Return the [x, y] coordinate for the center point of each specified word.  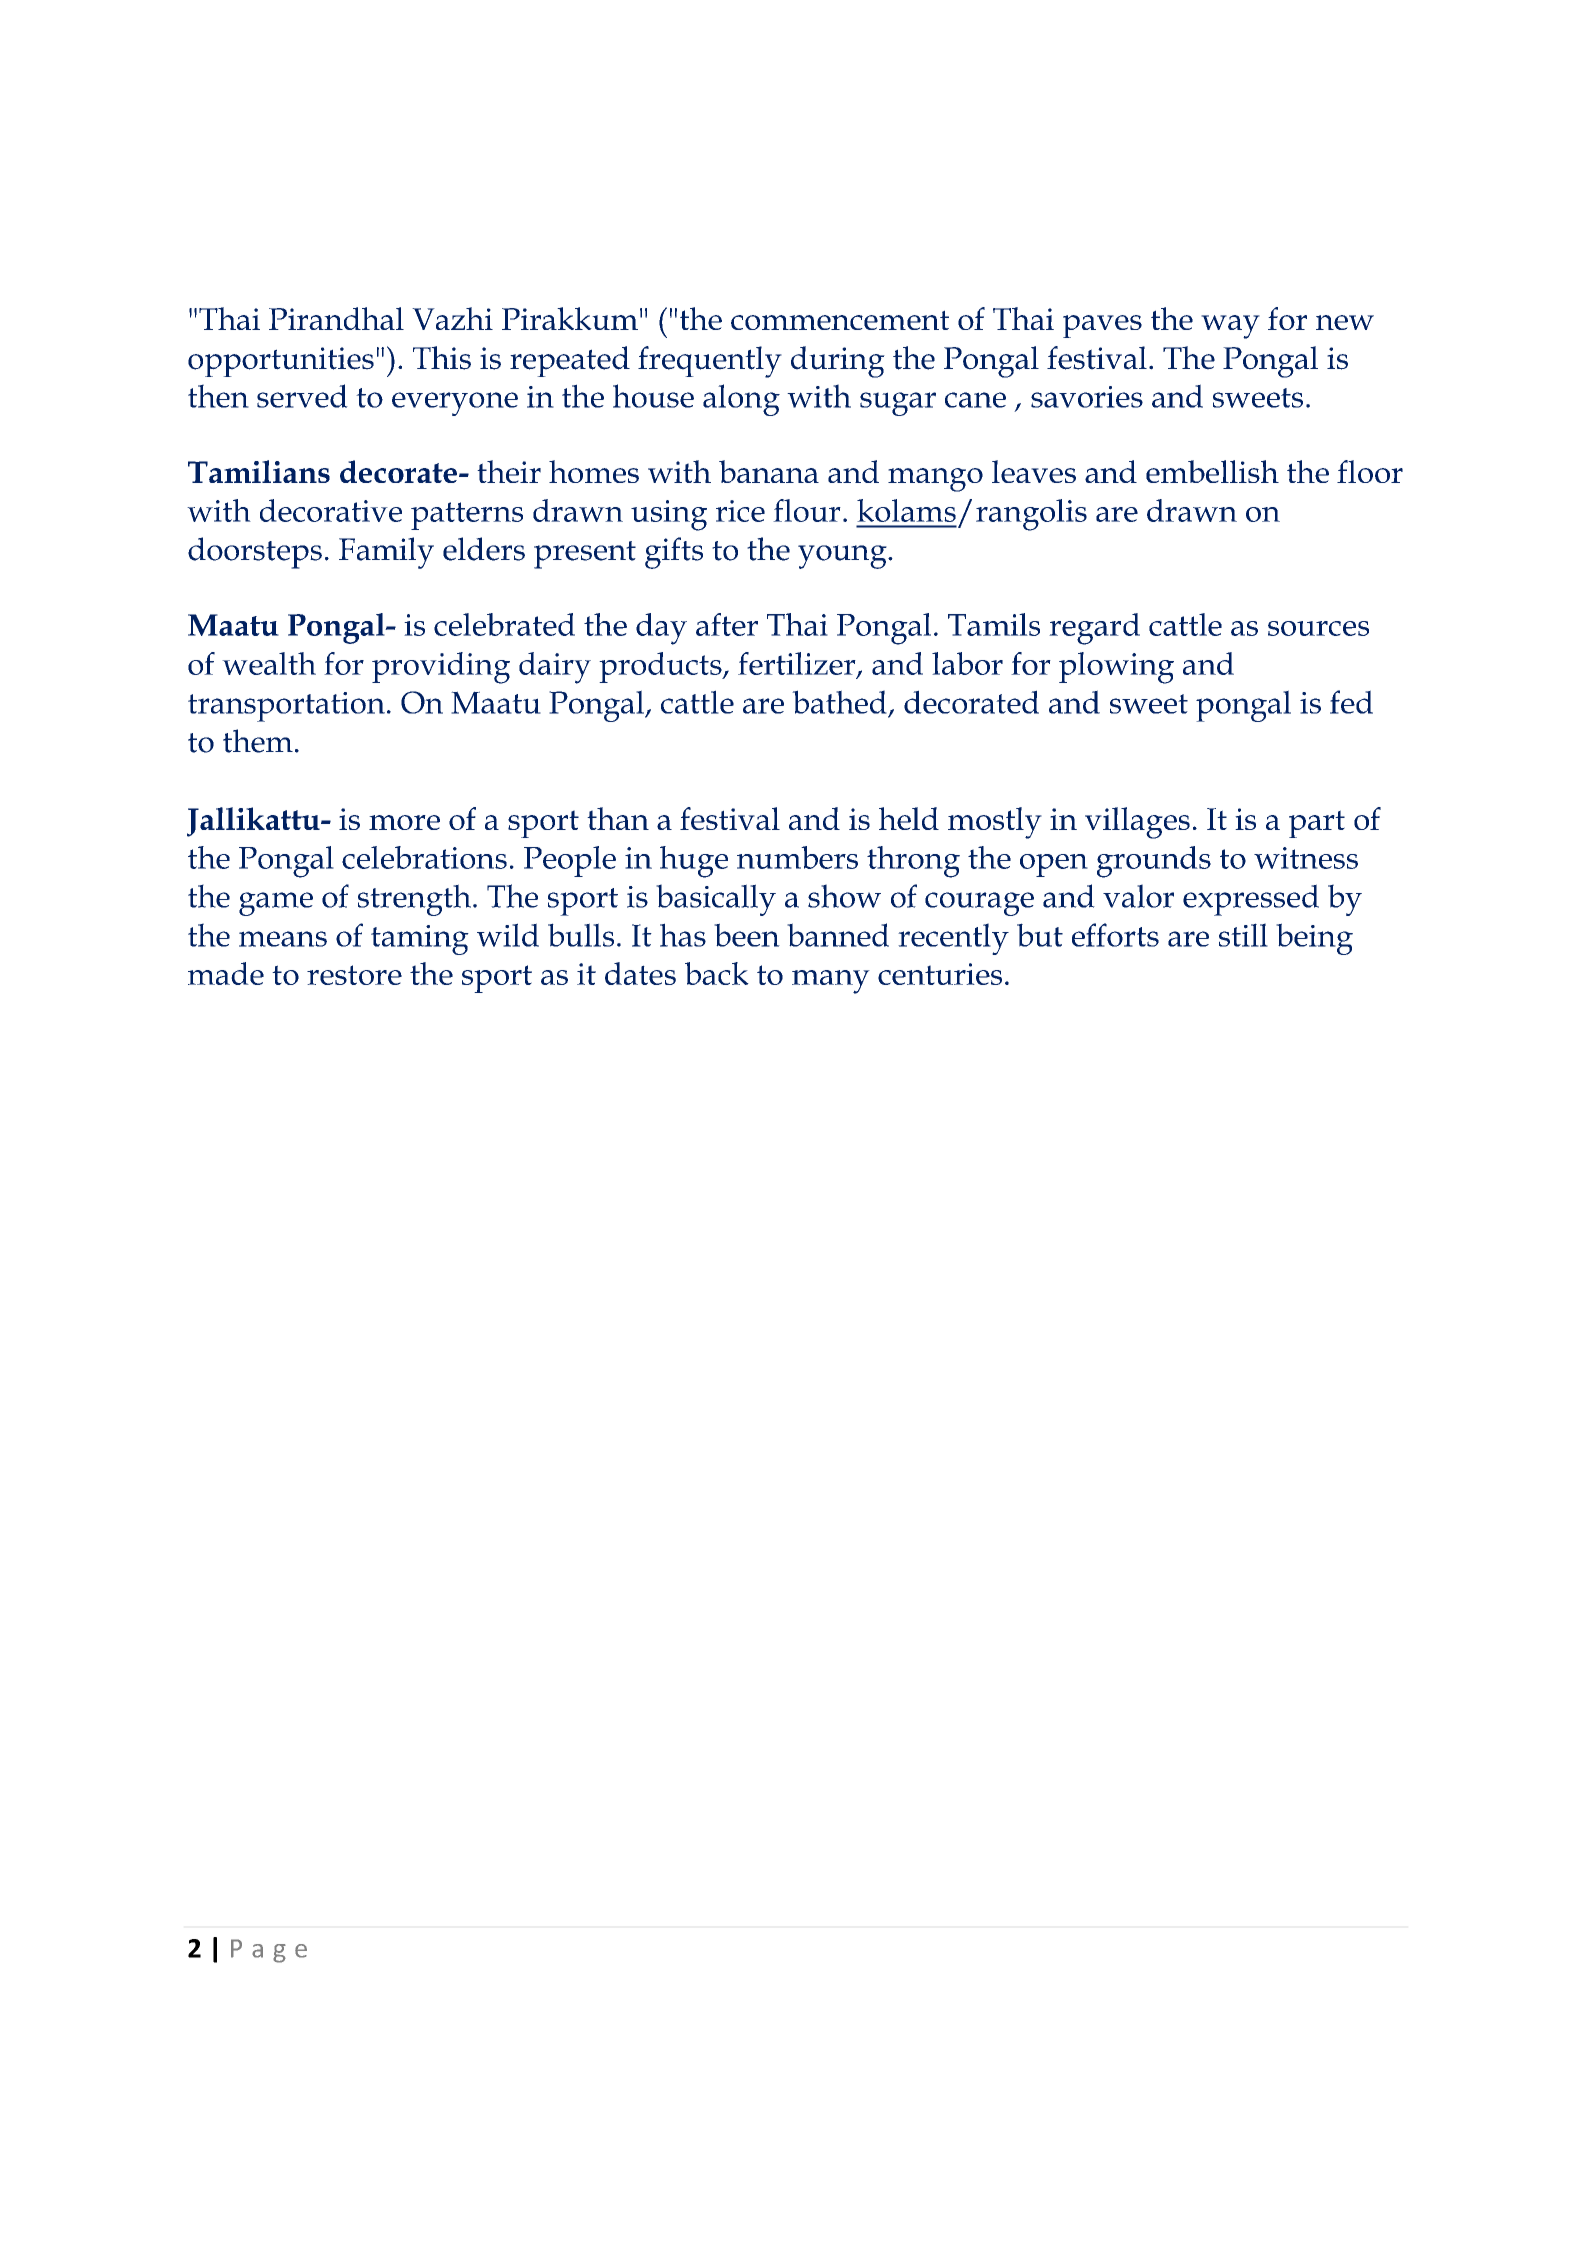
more [404, 822]
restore [354, 975]
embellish [1212, 471]
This [442, 358]
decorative [331, 510]
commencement [840, 320]
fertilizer [798, 664]
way [1230, 327]
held [909, 818]
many [831, 982]
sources [1318, 628]
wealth [269, 663]
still [1243, 935]
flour [807, 510]
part [1317, 824]
